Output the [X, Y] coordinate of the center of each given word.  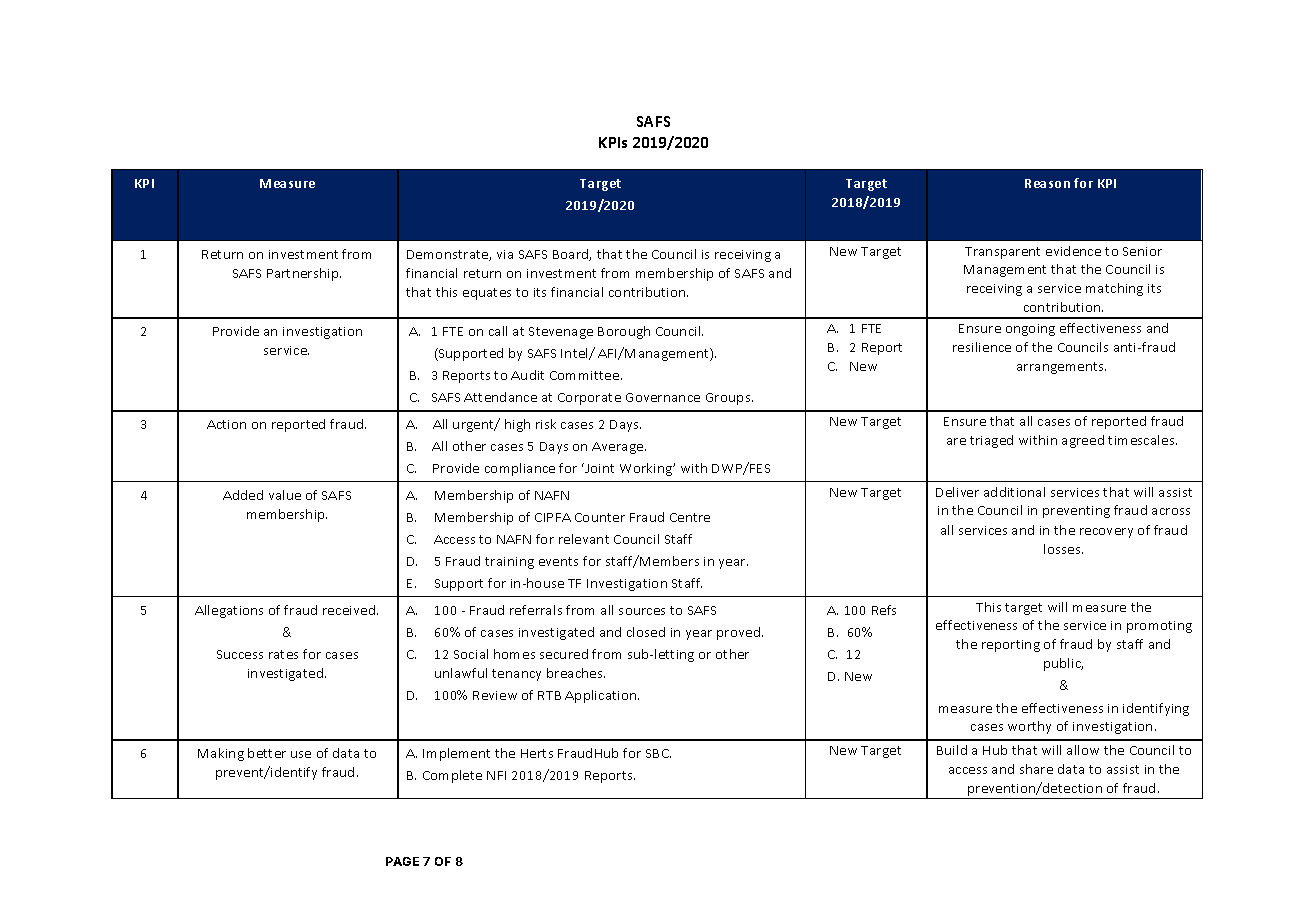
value [285, 495]
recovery [1106, 533]
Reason [1047, 183]
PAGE [402, 861]
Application [602, 696]
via [505, 254]
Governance [663, 397]
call [498, 331]
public [1063, 664]
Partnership [304, 274]
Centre [690, 517]
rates [283, 654]
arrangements [1061, 368]
